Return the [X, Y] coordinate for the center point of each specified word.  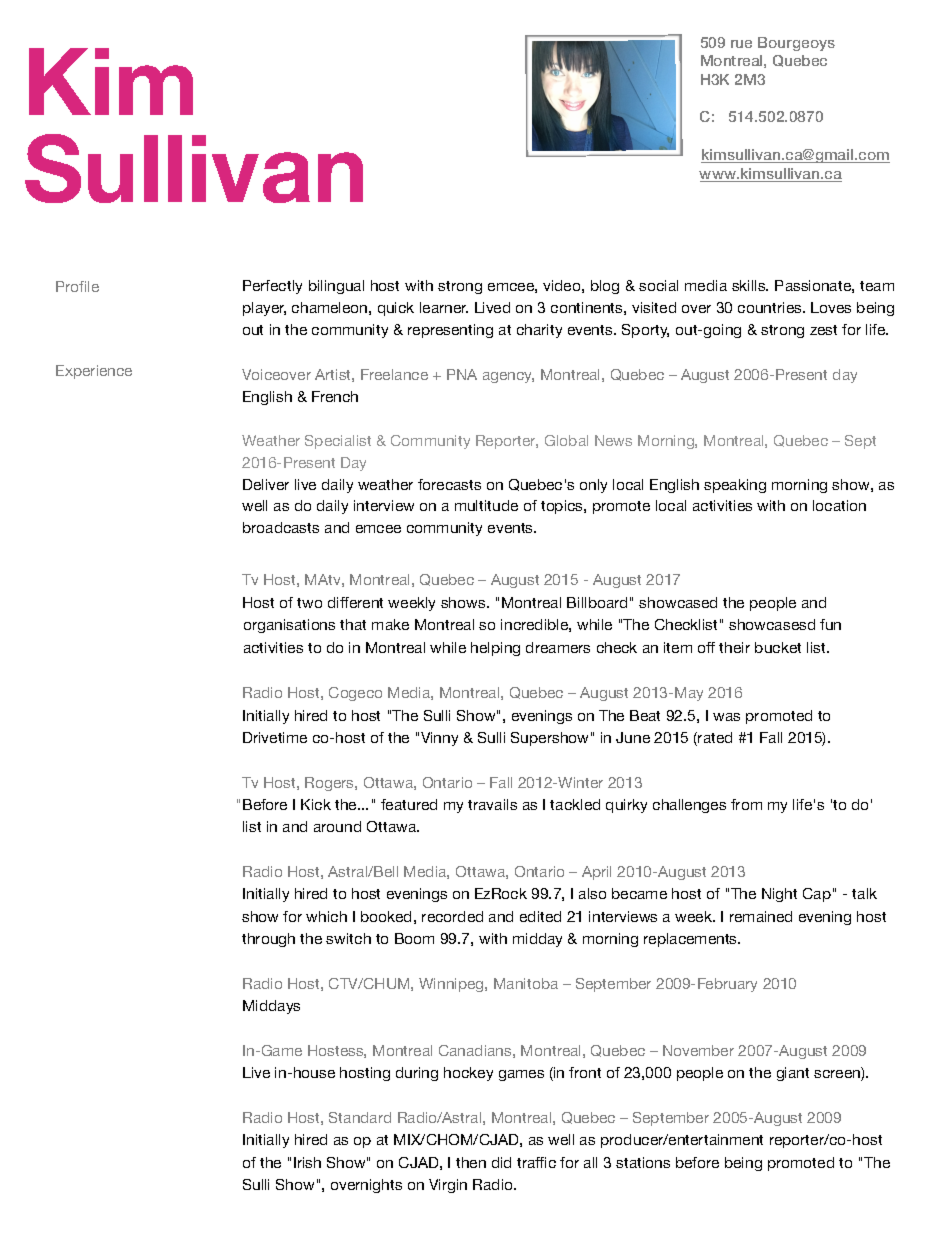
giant [793, 1074]
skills [750, 285]
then [471, 1162]
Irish [307, 1162]
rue [741, 44]
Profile [77, 286]
